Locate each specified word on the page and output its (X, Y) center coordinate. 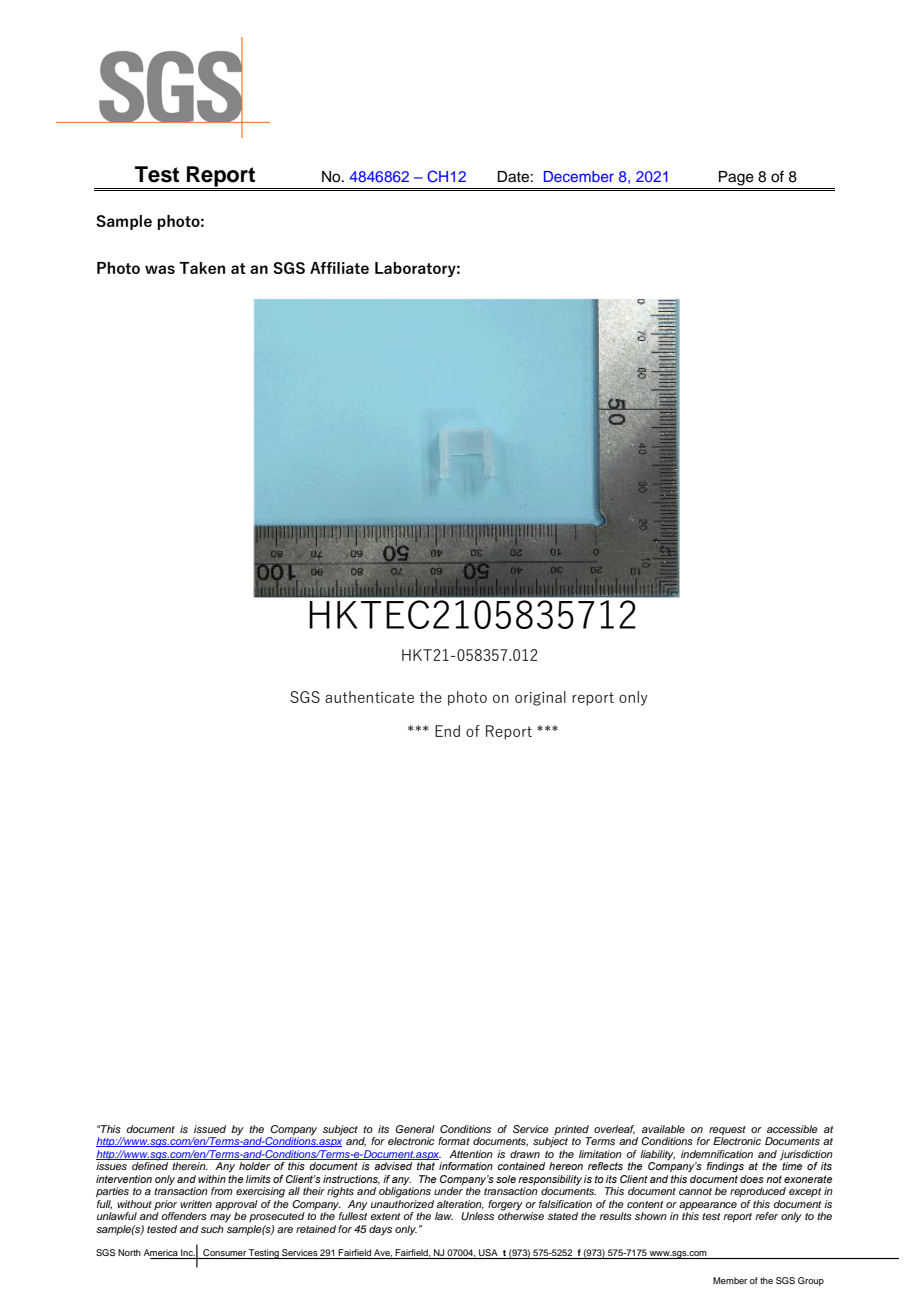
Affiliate (339, 268)
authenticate (369, 697)
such (212, 1229)
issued (210, 1129)
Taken (202, 268)
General (415, 1129)
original (540, 698)
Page (736, 178)
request (727, 1130)
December (579, 176)
